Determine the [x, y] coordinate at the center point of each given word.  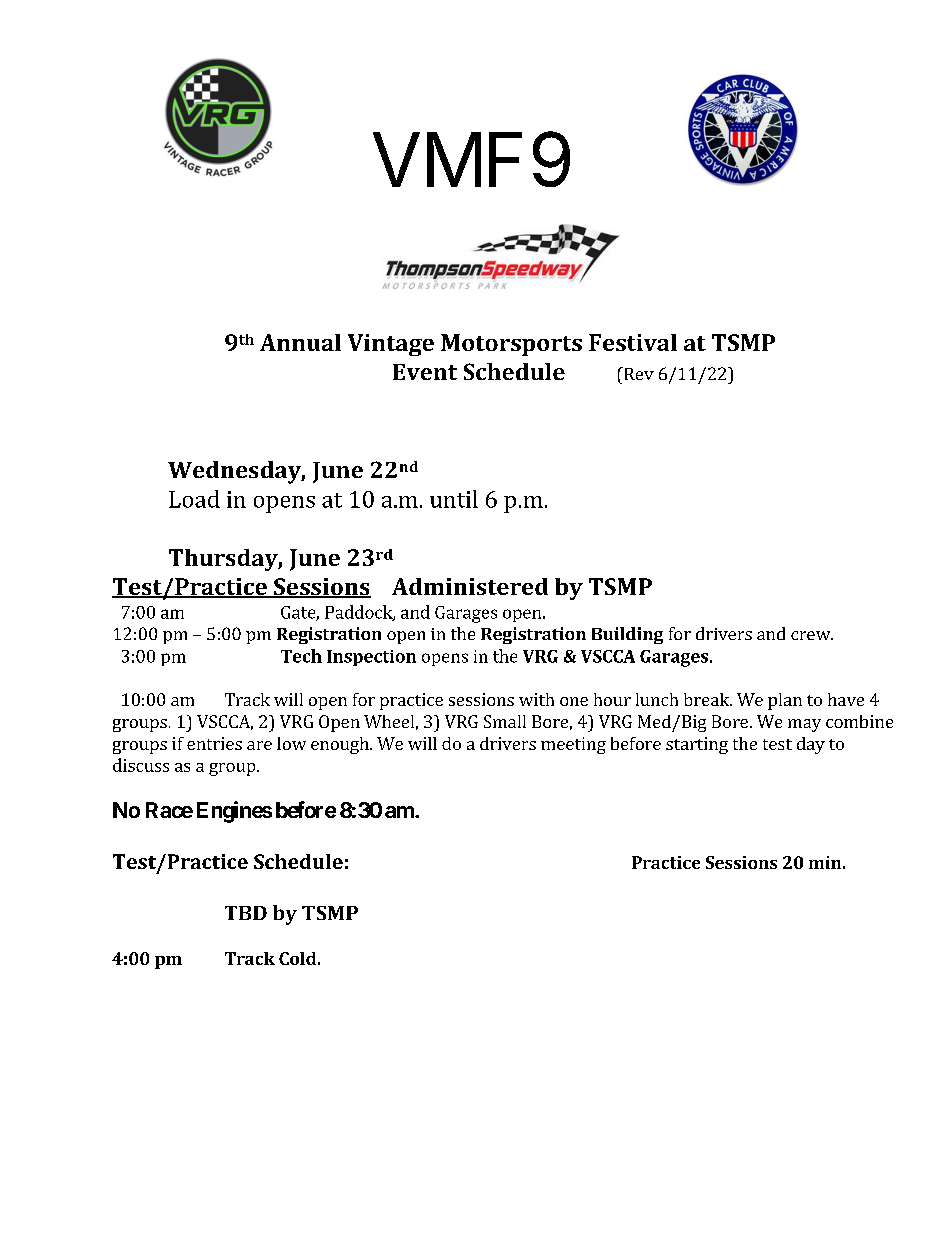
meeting [573, 745]
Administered [470, 586]
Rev [638, 373]
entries [214, 743]
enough [341, 745]
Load [194, 499]
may [804, 725]
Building [627, 635]
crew [812, 635]
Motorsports [511, 345]
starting [697, 745]
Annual [300, 342]
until [454, 499]
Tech [301, 656]
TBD [246, 913]
